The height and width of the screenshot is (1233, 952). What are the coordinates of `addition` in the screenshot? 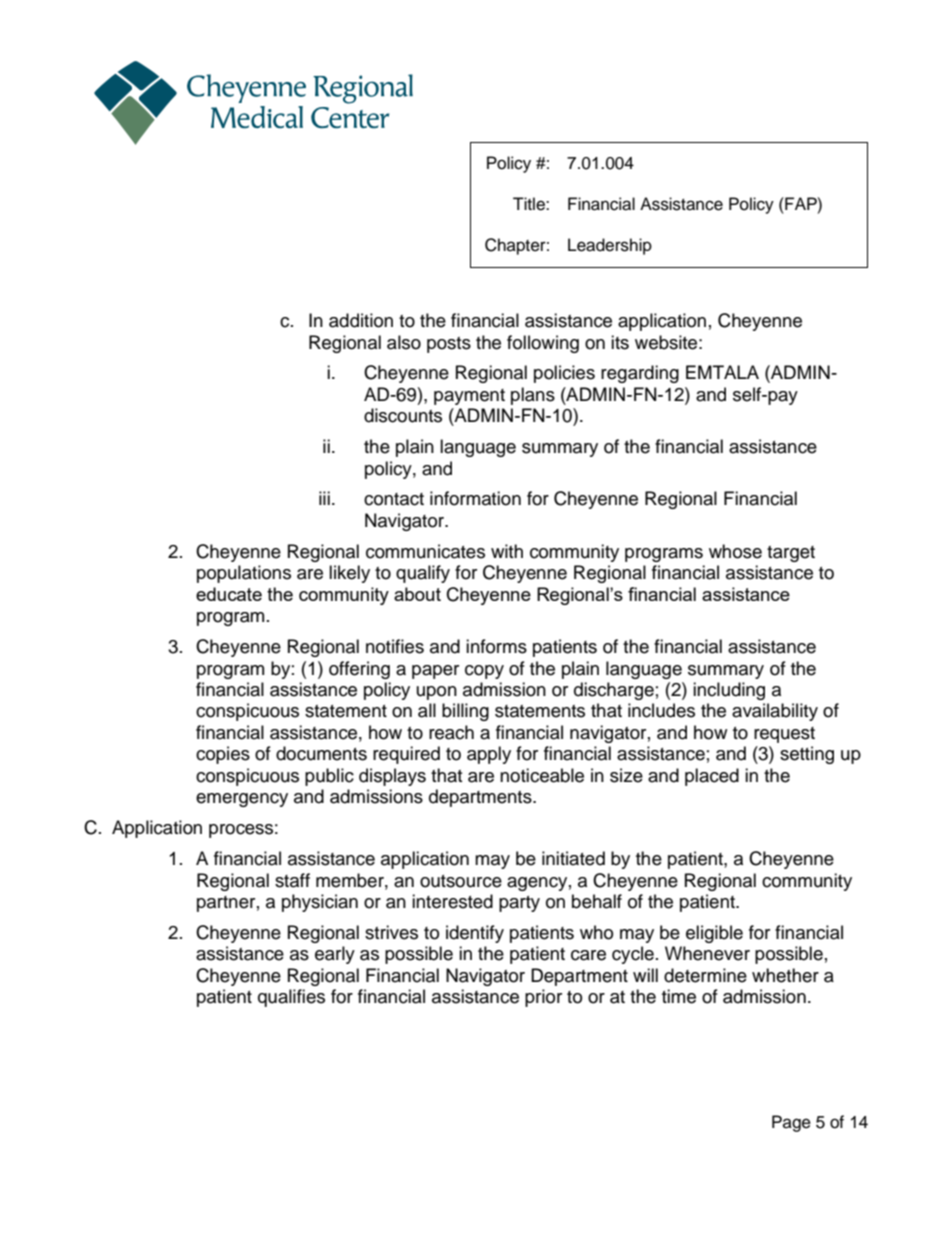 It's located at (361, 320).
